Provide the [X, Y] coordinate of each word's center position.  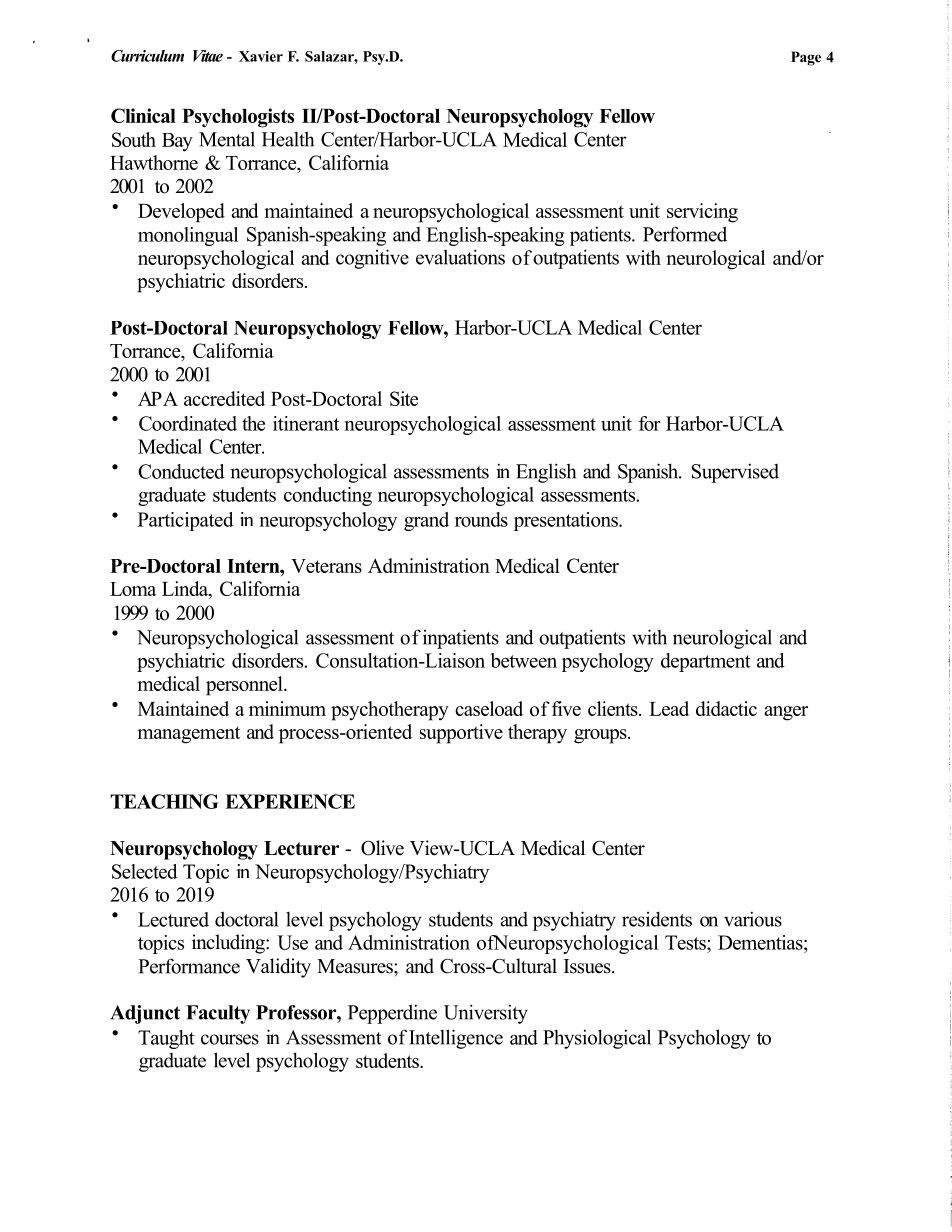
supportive [461, 734]
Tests [686, 942]
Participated [186, 521]
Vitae [208, 56]
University [486, 1014]
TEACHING [164, 801]
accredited [224, 398]
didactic [726, 708]
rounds [481, 519]
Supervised [735, 473]
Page [806, 58]
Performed [685, 234]
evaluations [460, 257]
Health [288, 139]
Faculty [218, 1014]
